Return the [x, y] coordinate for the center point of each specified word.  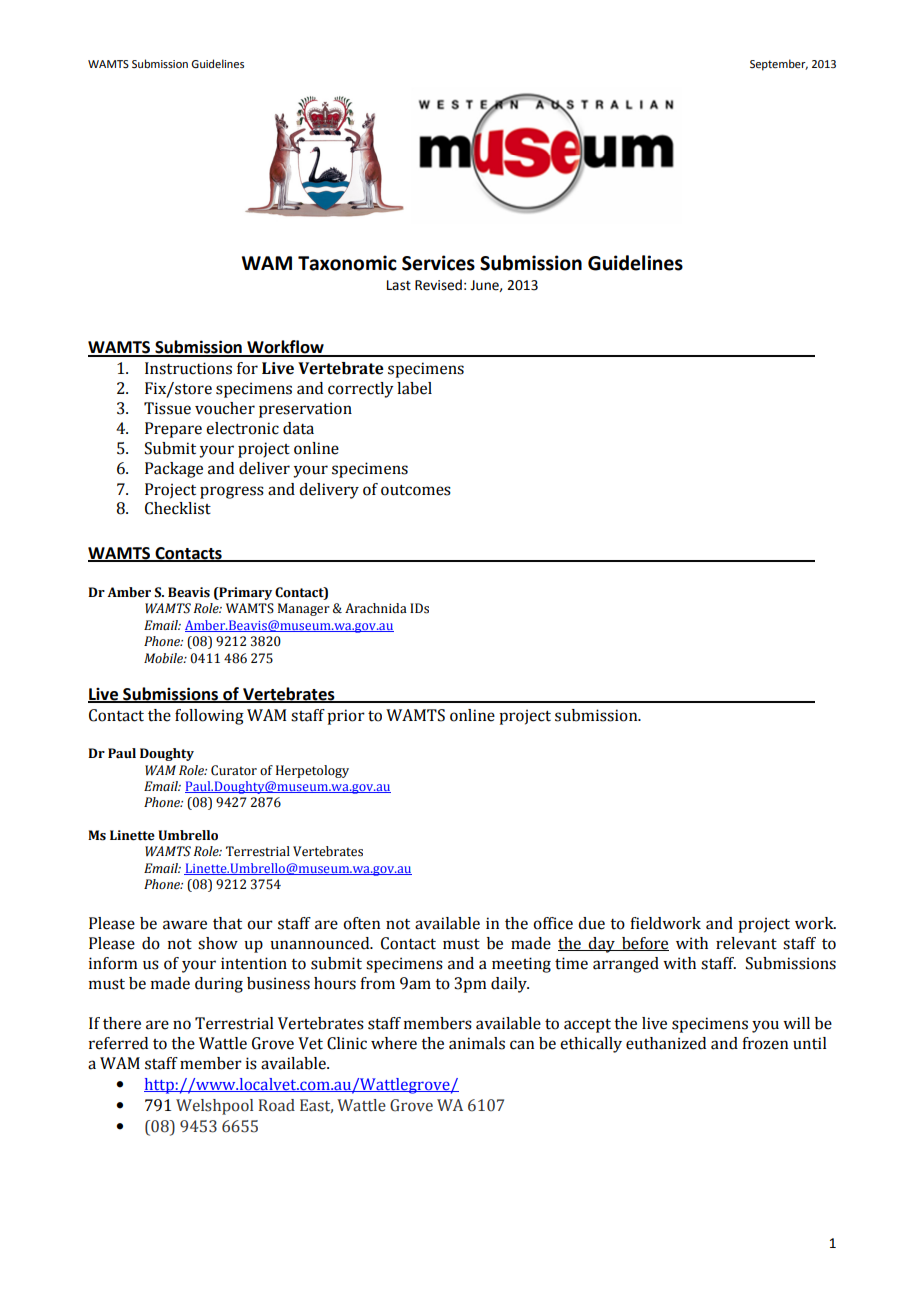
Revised [438, 285]
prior [346, 717]
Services [438, 263]
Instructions [188, 368]
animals [477, 1043]
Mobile [164, 658]
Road [277, 1105]
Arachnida [376, 608]
